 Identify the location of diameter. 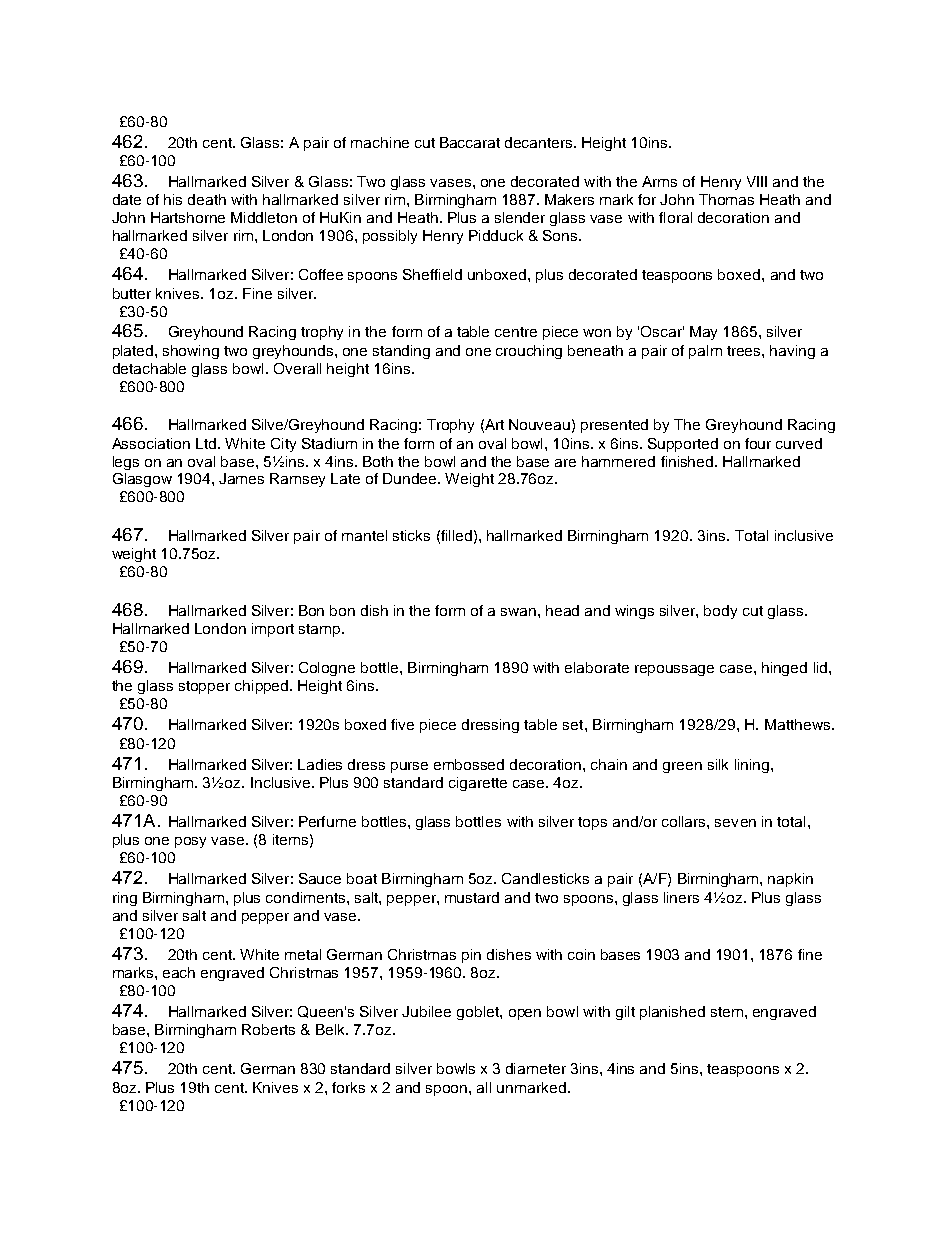
(536, 1068).
